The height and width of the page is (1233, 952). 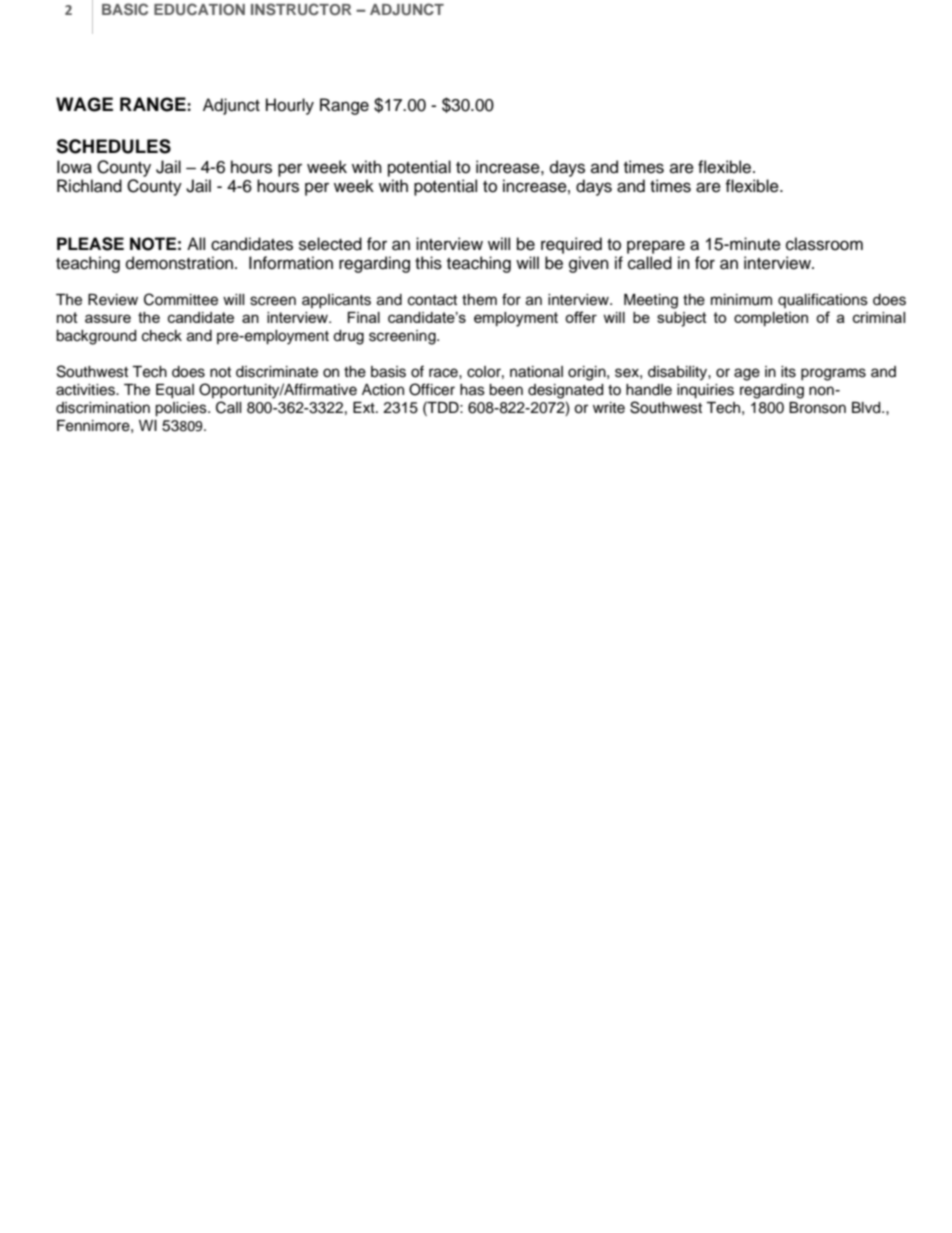 I want to click on Committee, so click(x=181, y=299).
